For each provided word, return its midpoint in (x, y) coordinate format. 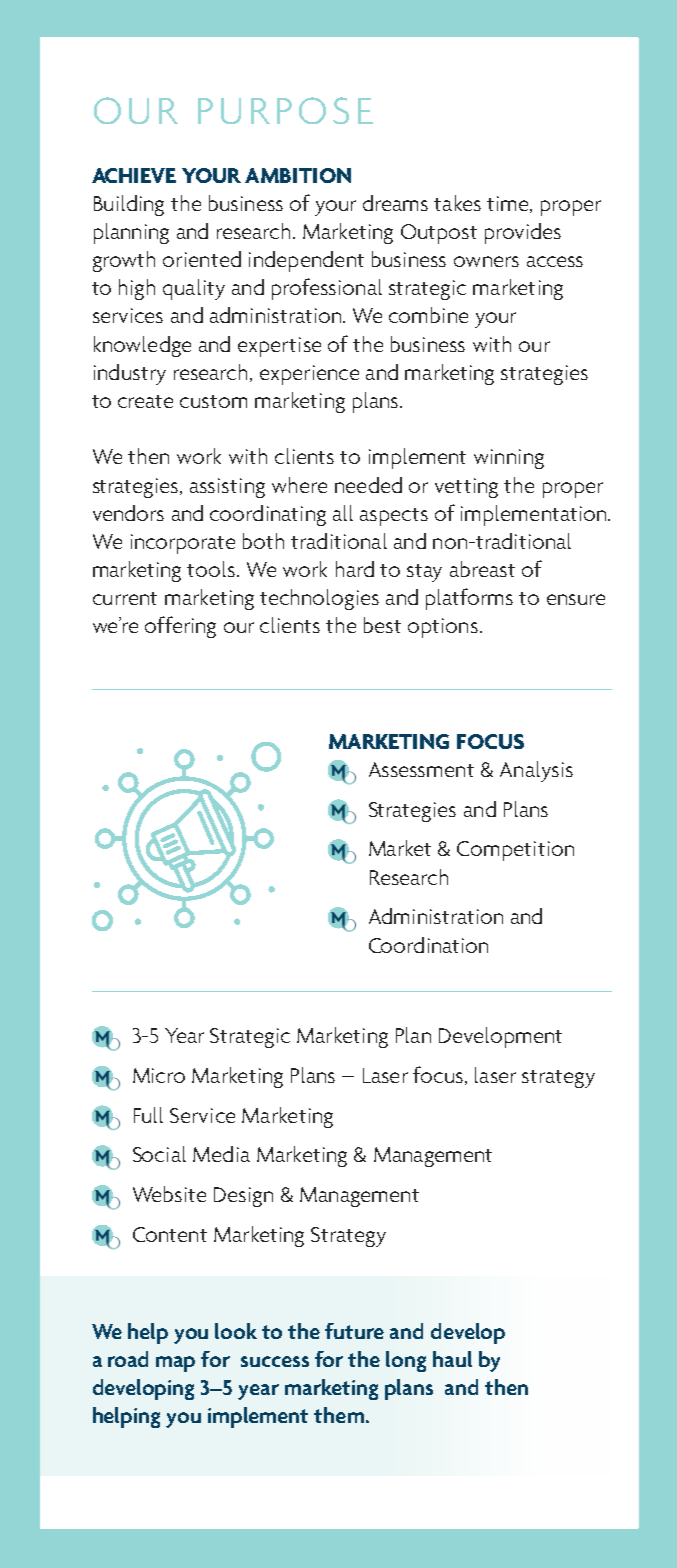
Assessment (421, 769)
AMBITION (298, 175)
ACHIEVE (134, 175)
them (339, 1415)
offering (180, 627)
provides (523, 233)
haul (452, 1359)
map (175, 1364)
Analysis (536, 771)
